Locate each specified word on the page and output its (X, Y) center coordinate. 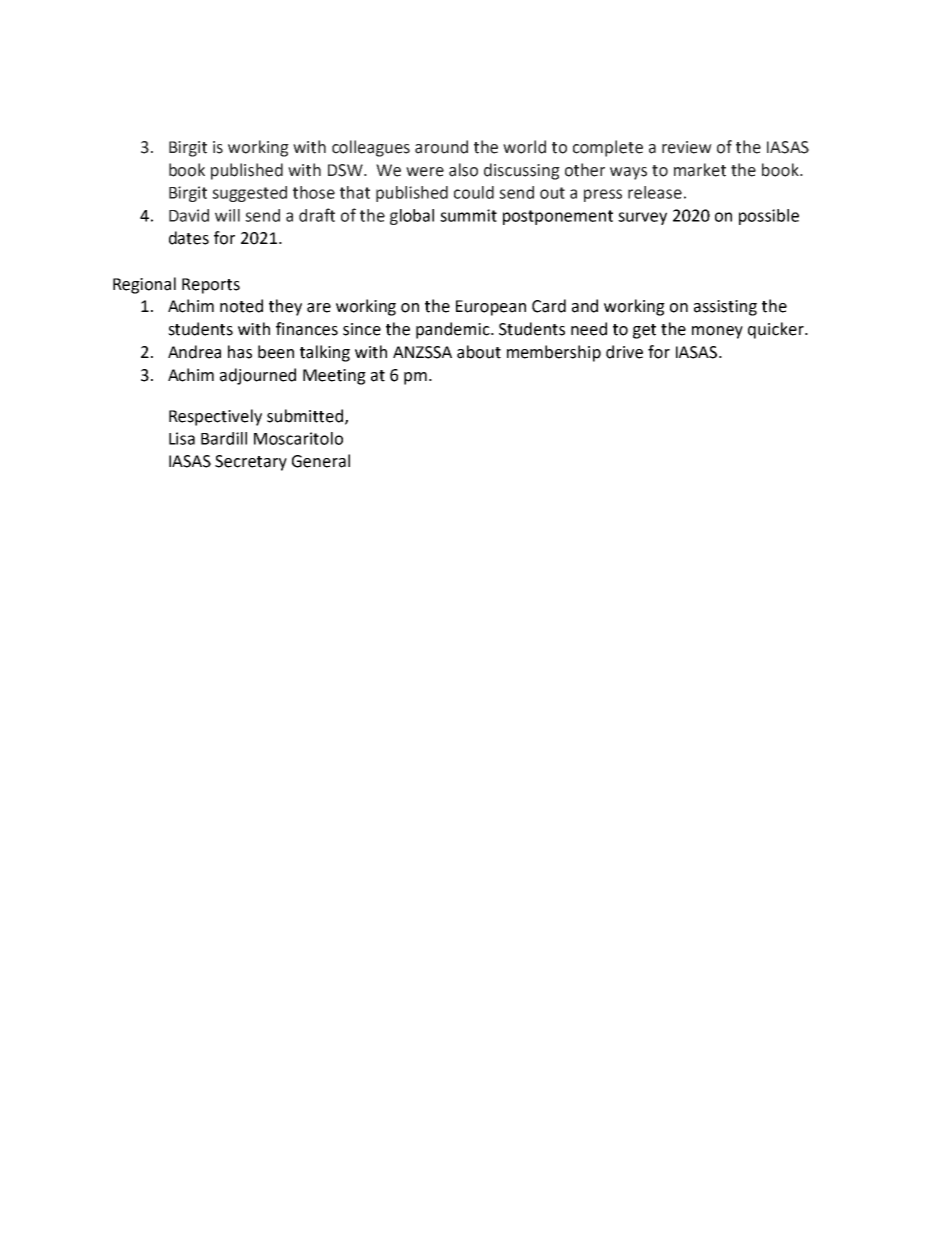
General (321, 461)
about (479, 352)
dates (189, 238)
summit (468, 215)
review (687, 147)
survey (642, 218)
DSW (346, 170)
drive (624, 352)
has (240, 352)
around (441, 147)
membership (554, 353)
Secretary (251, 463)
